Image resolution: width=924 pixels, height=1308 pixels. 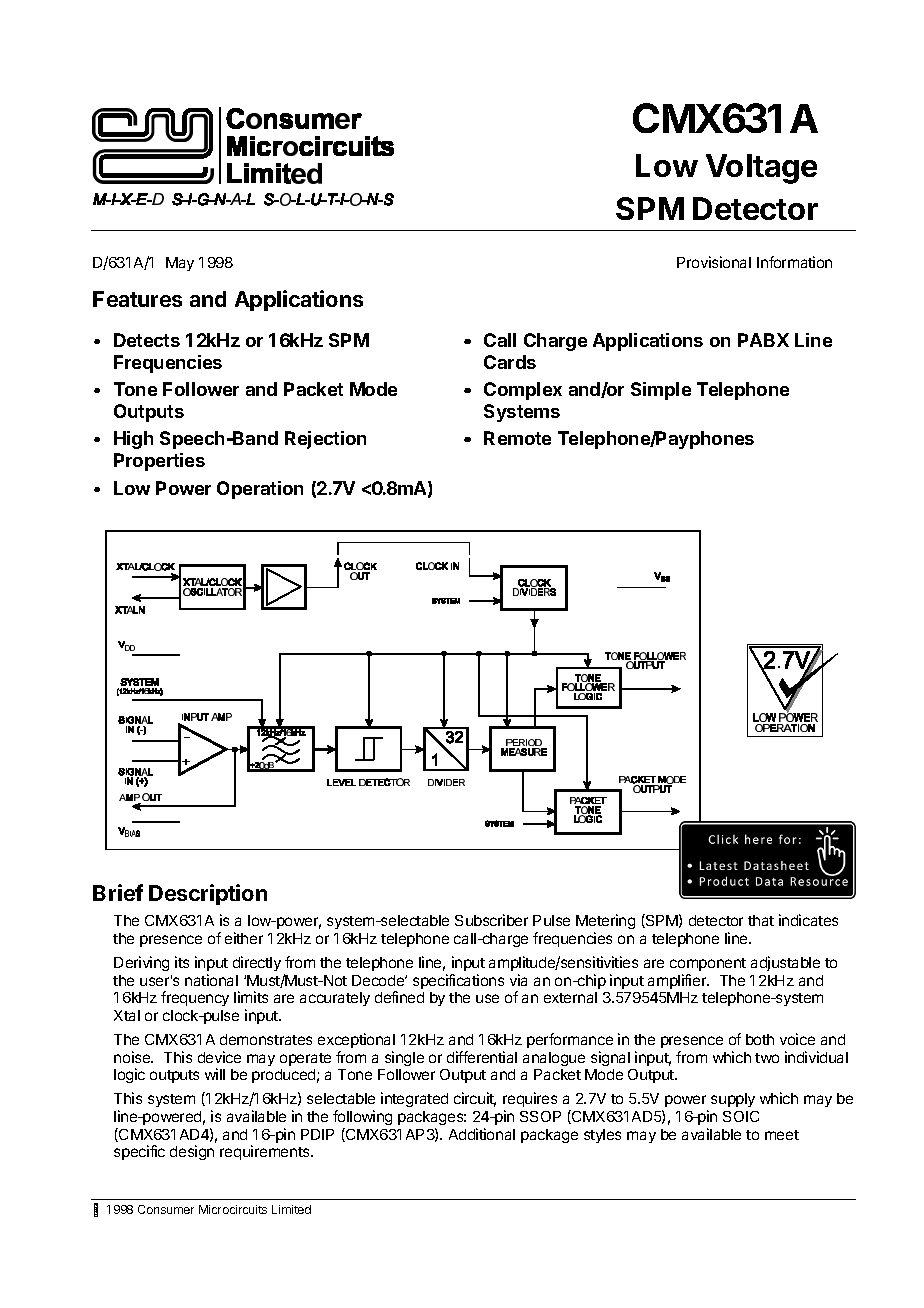 What do you see at coordinates (260, 490) in the screenshot?
I see `Operation` at bounding box center [260, 490].
